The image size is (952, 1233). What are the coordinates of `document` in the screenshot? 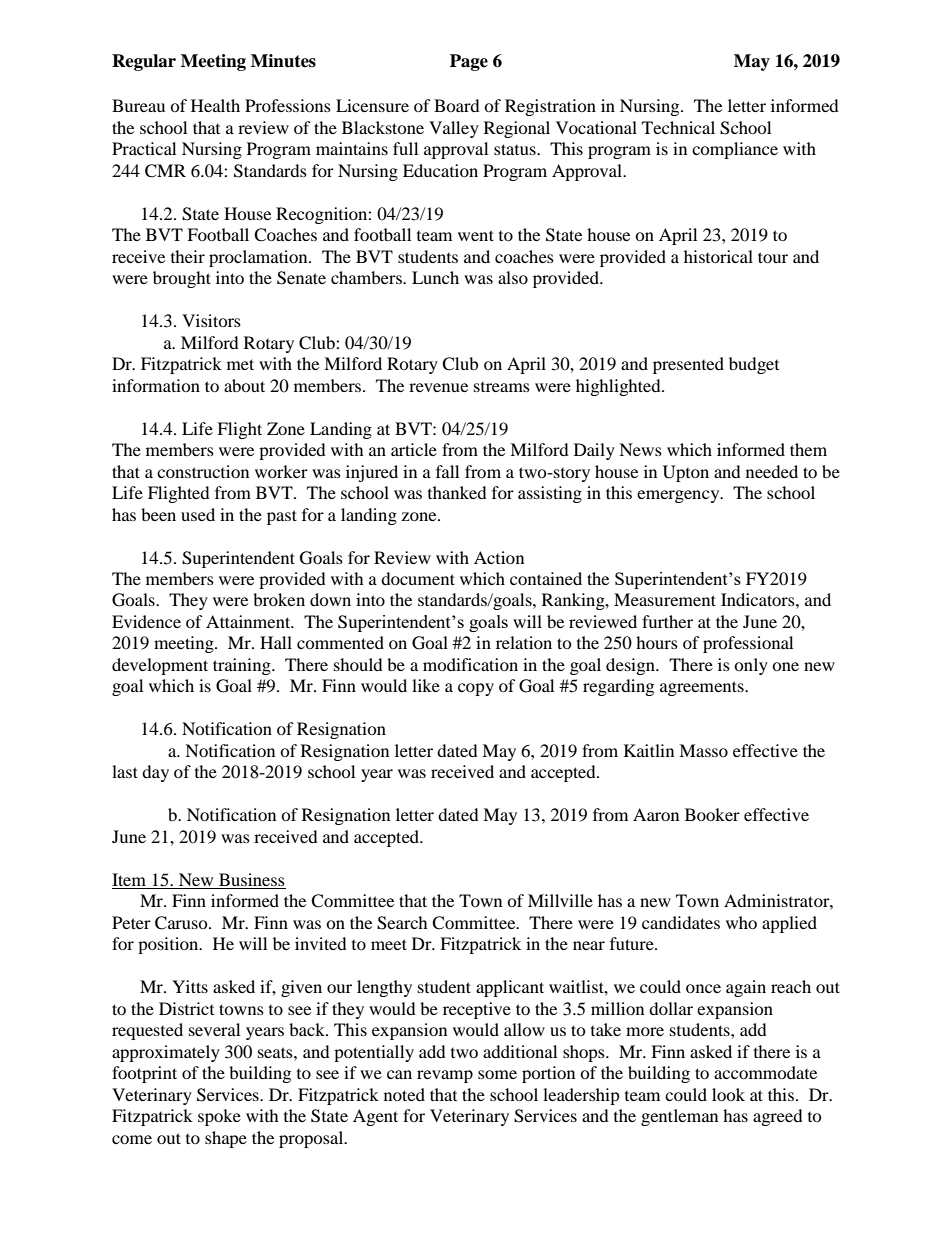 It's located at (418, 578).
